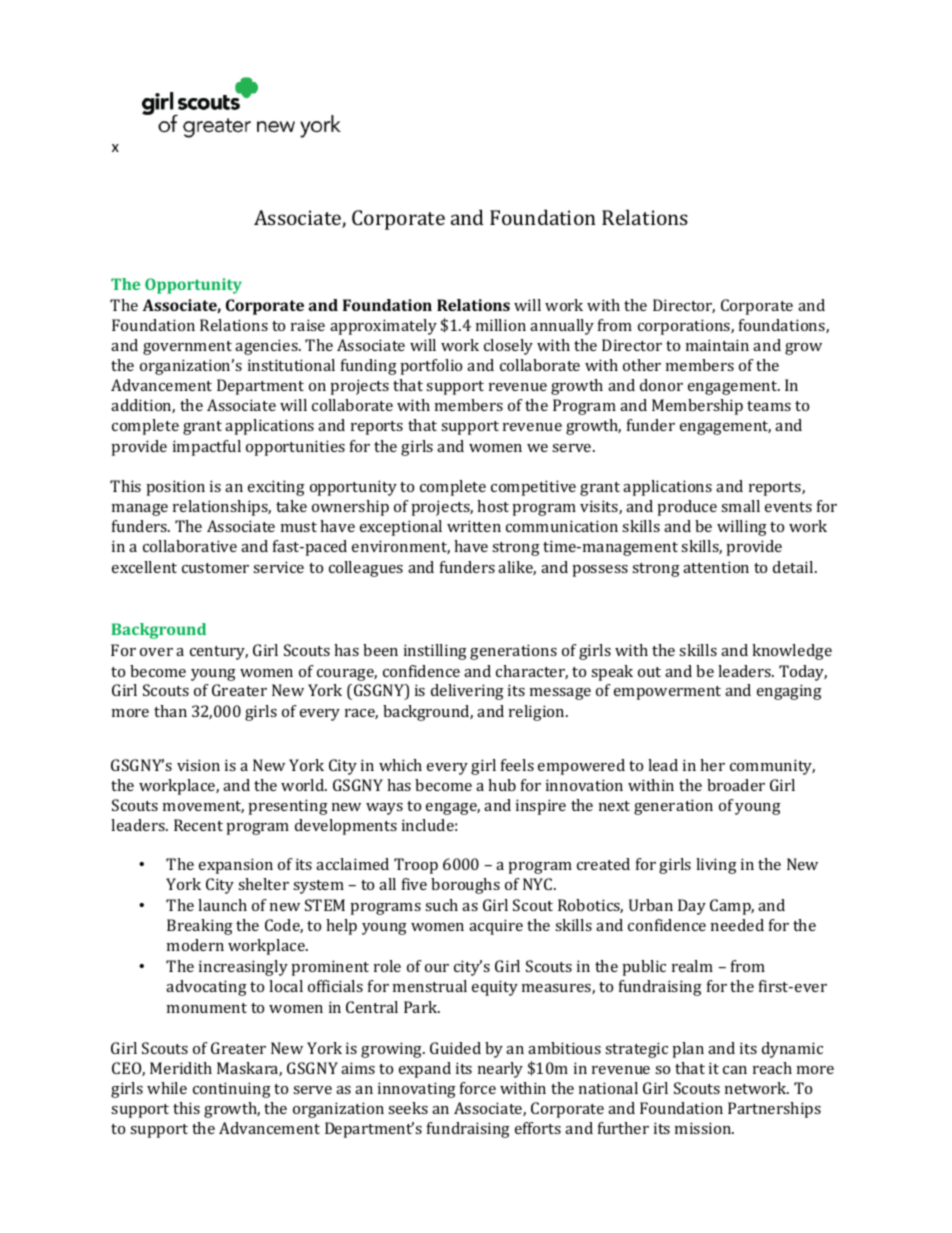 This screenshot has width=952, height=1233. Describe the element at coordinates (716, 567) in the screenshot. I see `attention` at that location.
